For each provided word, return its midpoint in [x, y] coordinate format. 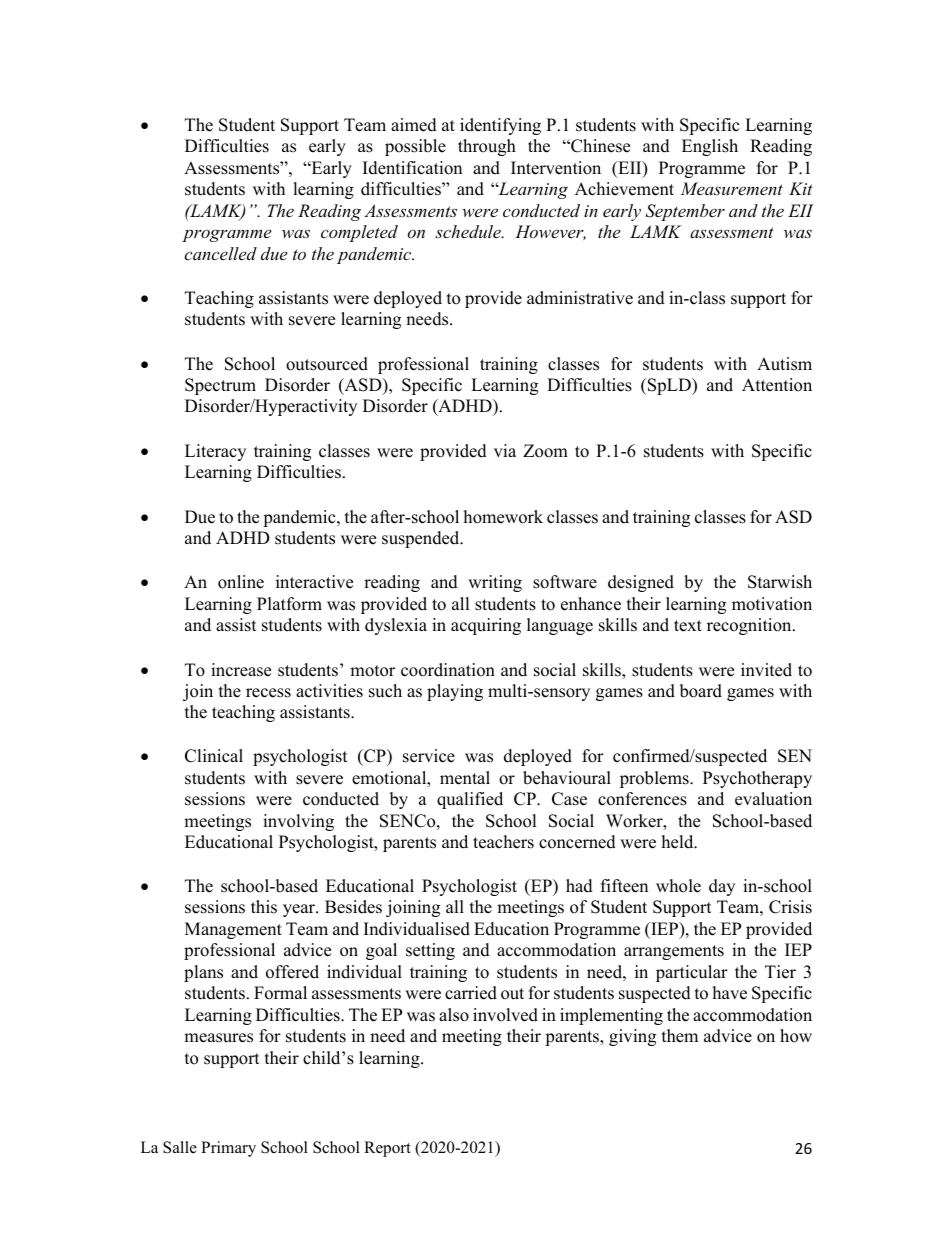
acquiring [486, 626]
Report [387, 1149]
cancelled [220, 253]
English [710, 147]
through [487, 147]
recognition [750, 626]
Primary [228, 1149]
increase [241, 670]
